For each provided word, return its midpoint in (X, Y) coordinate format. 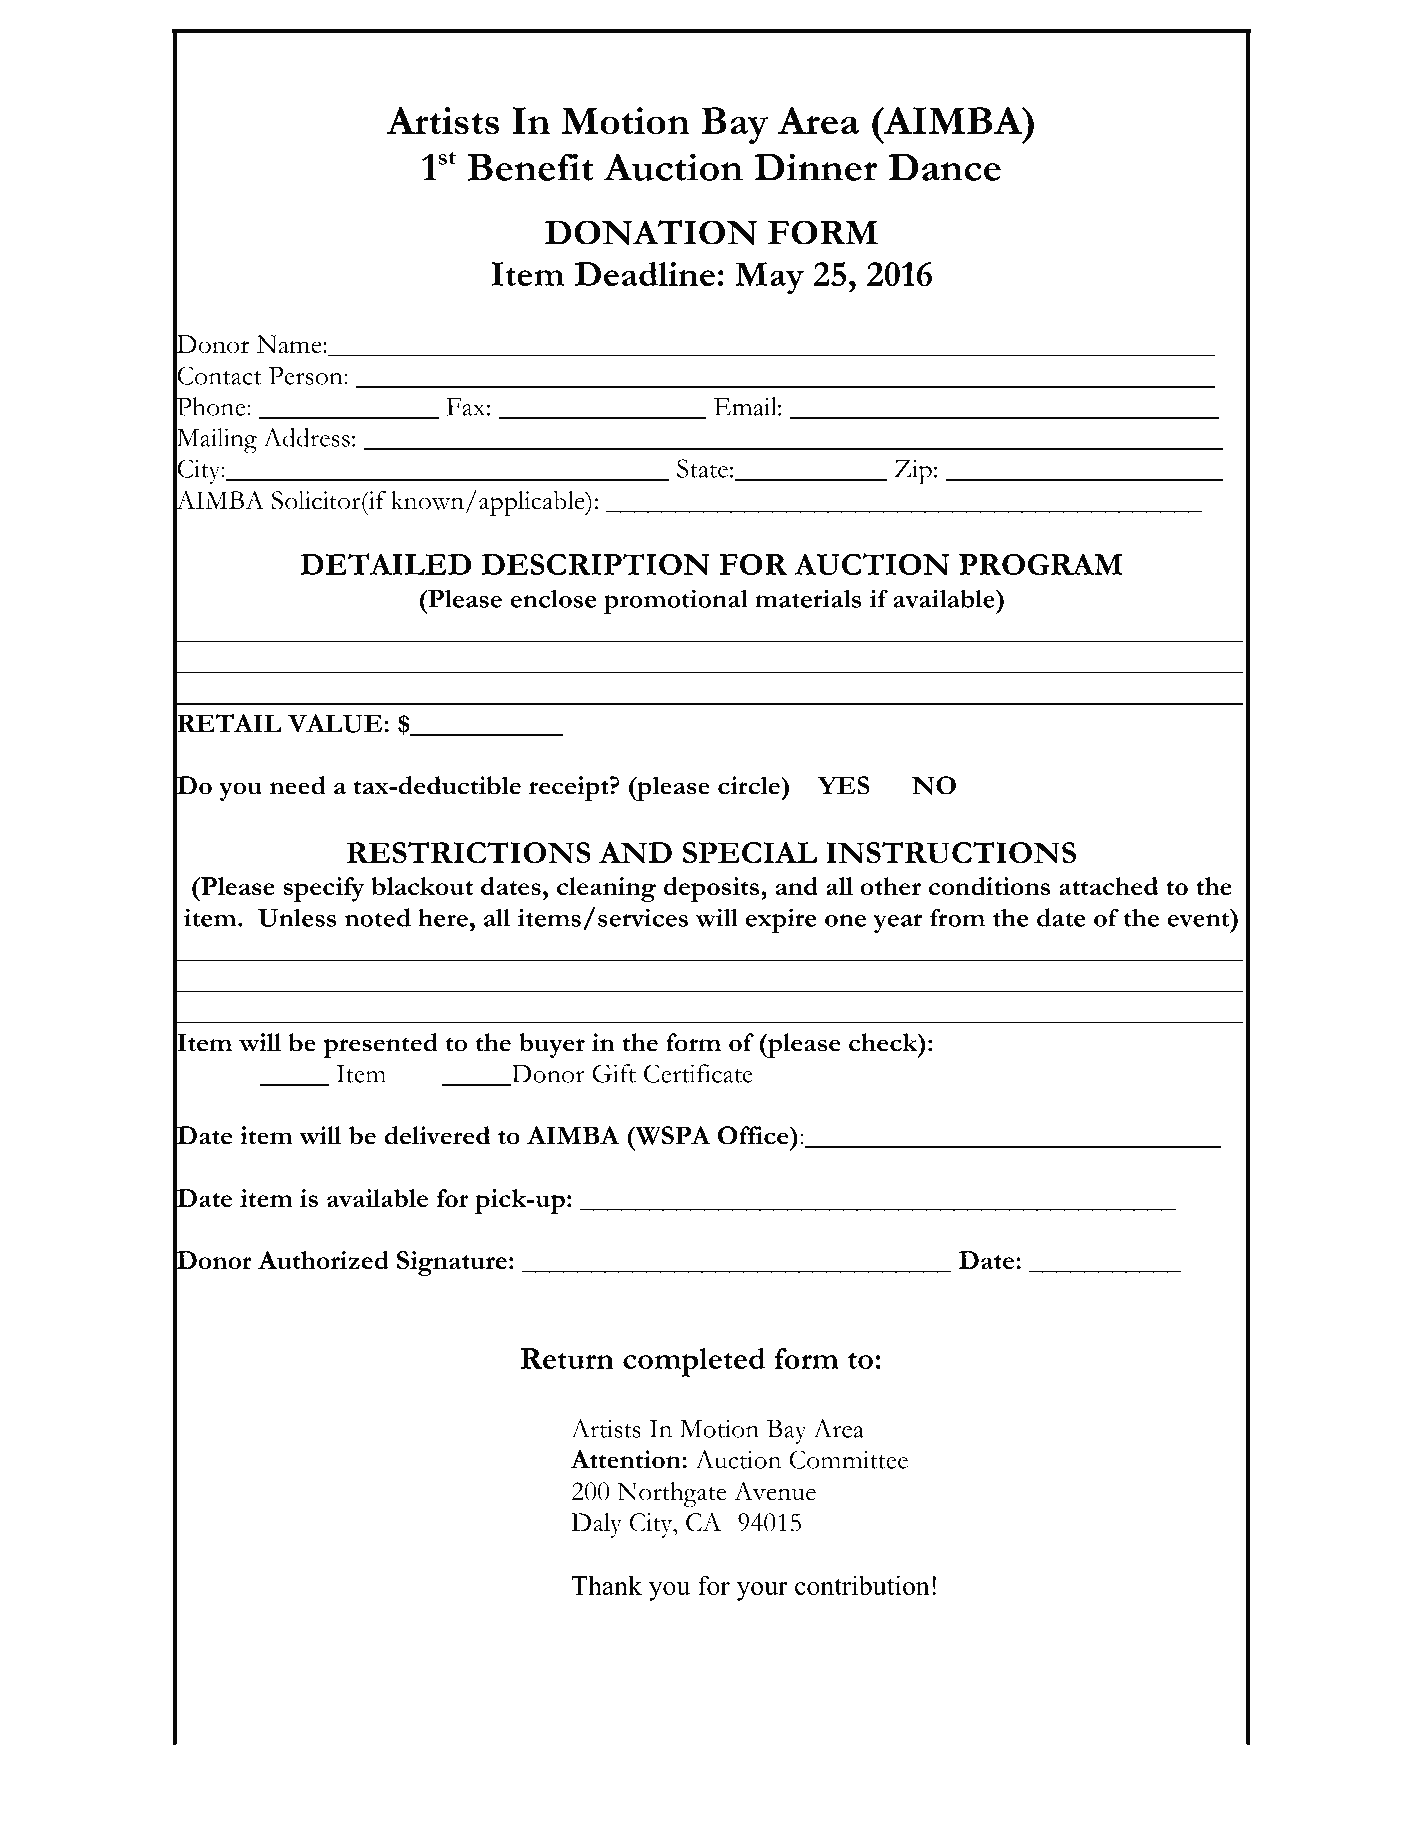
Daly (596, 1525)
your (762, 1591)
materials (808, 598)
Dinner (816, 167)
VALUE (336, 723)
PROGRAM (1041, 564)
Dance (944, 167)
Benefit (530, 167)
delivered (437, 1135)
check (884, 1042)
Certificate (698, 1073)
